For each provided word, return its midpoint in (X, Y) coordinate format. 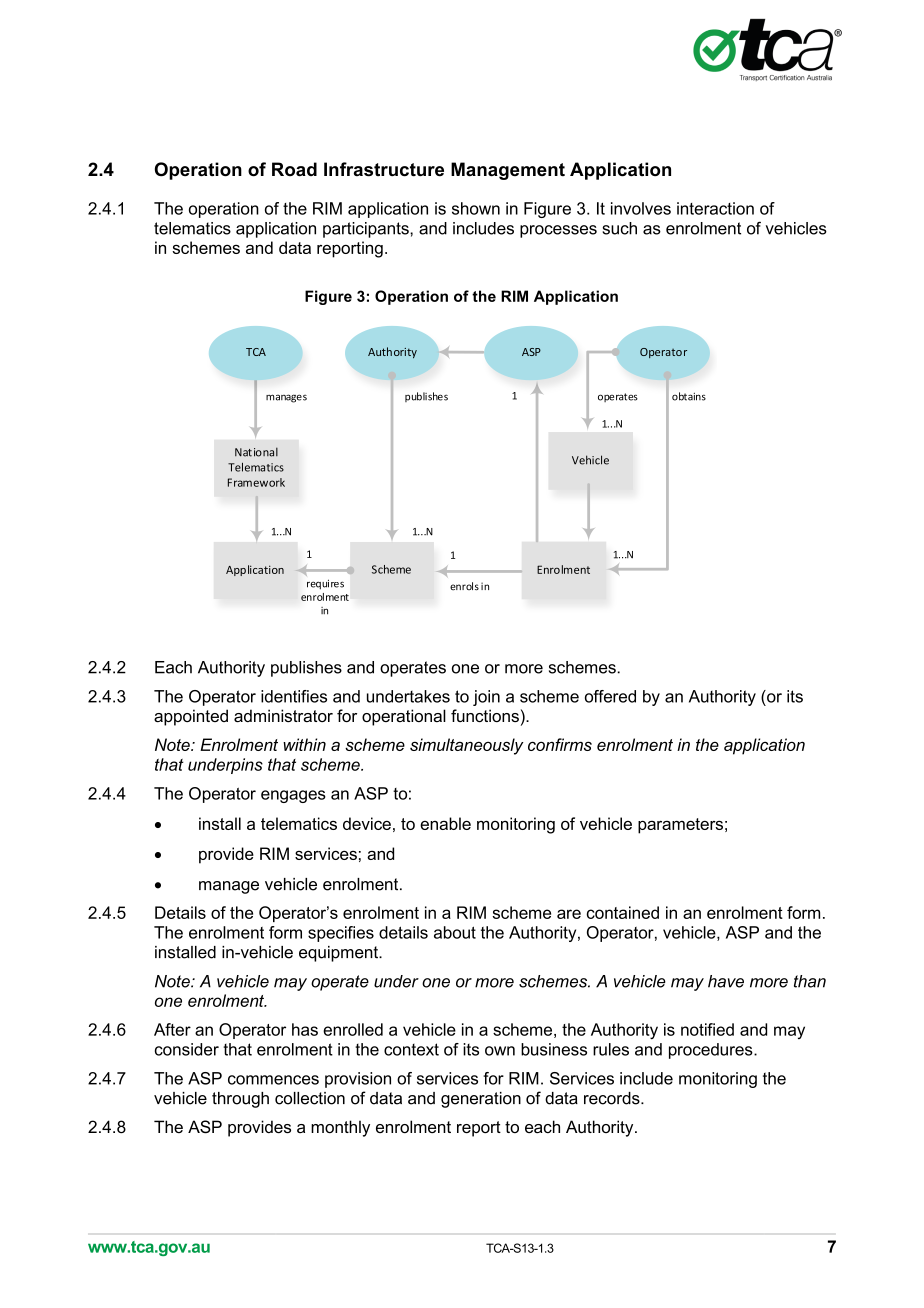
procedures (712, 1051)
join (486, 698)
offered (610, 696)
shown (476, 208)
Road (294, 169)
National (256, 452)
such (619, 228)
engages (293, 796)
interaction (715, 208)
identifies (294, 696)
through (240, 1100)
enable (445, 823)
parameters (680, 826)
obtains (689, 396)
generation (481, 1100)
